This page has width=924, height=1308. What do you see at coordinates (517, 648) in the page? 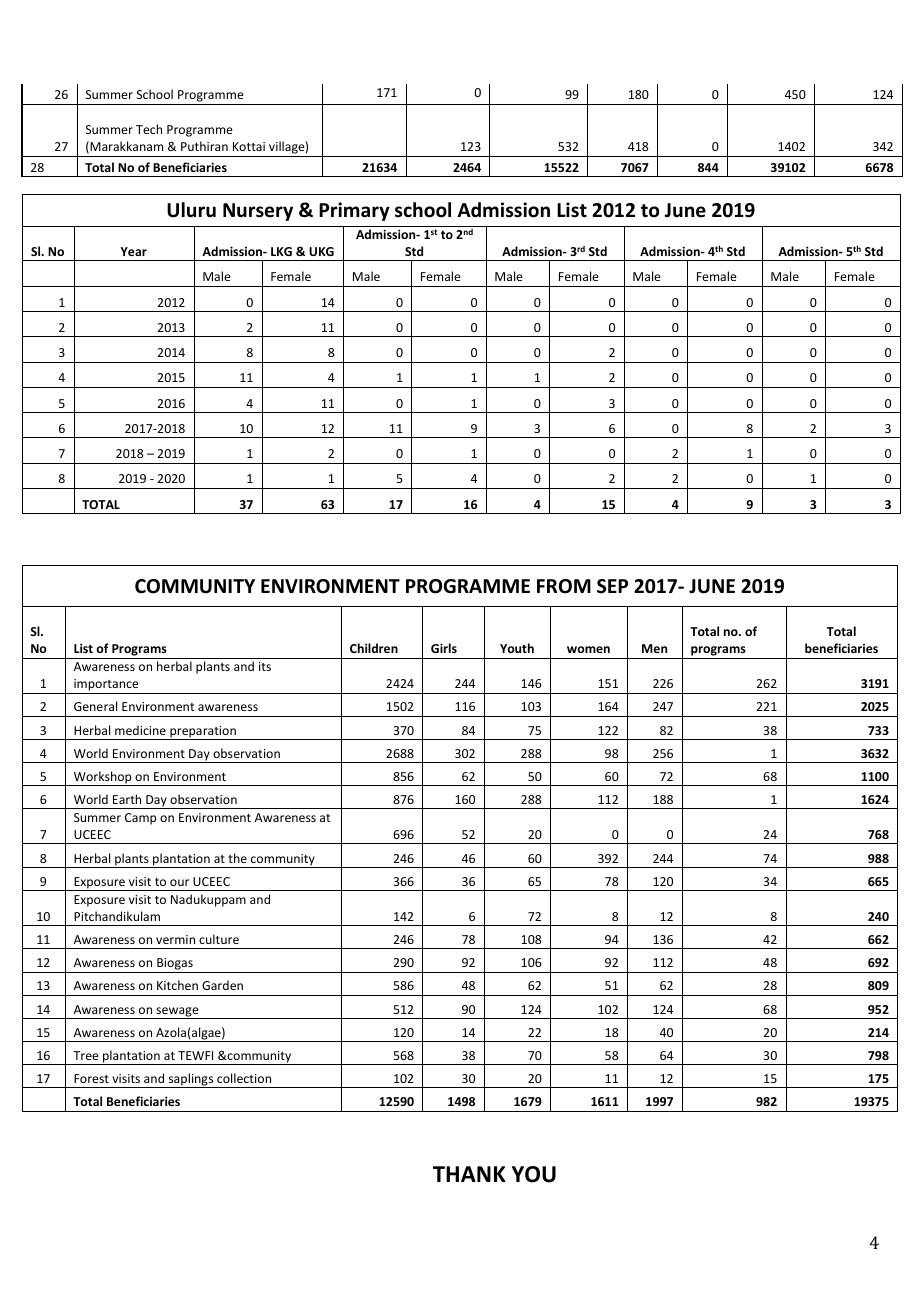
I see `Youth` at bounding box center [517, 648].
